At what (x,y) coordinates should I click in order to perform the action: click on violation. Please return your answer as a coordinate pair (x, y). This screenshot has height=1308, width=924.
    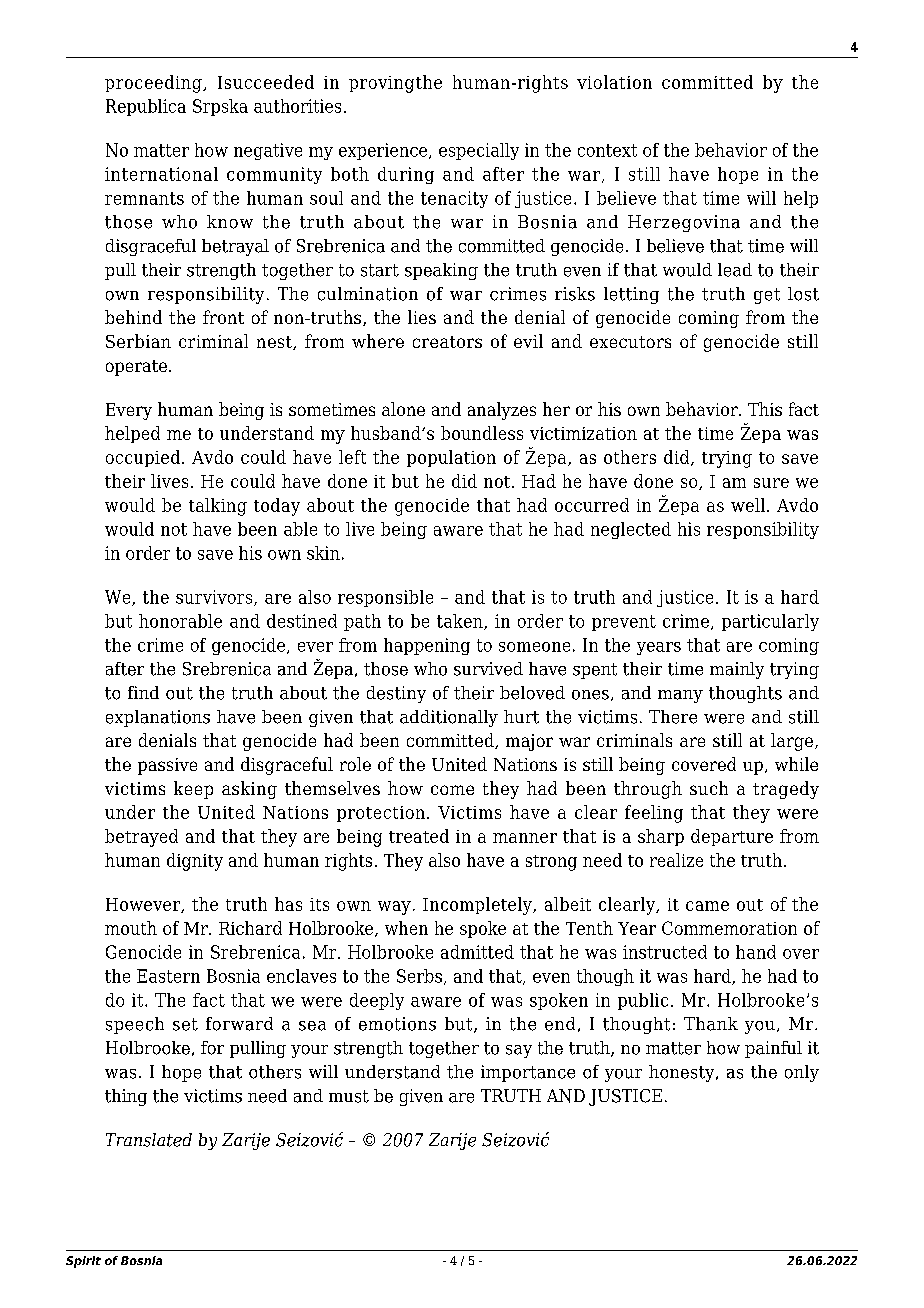
    Looking at the image, I should click on (614, 82).
